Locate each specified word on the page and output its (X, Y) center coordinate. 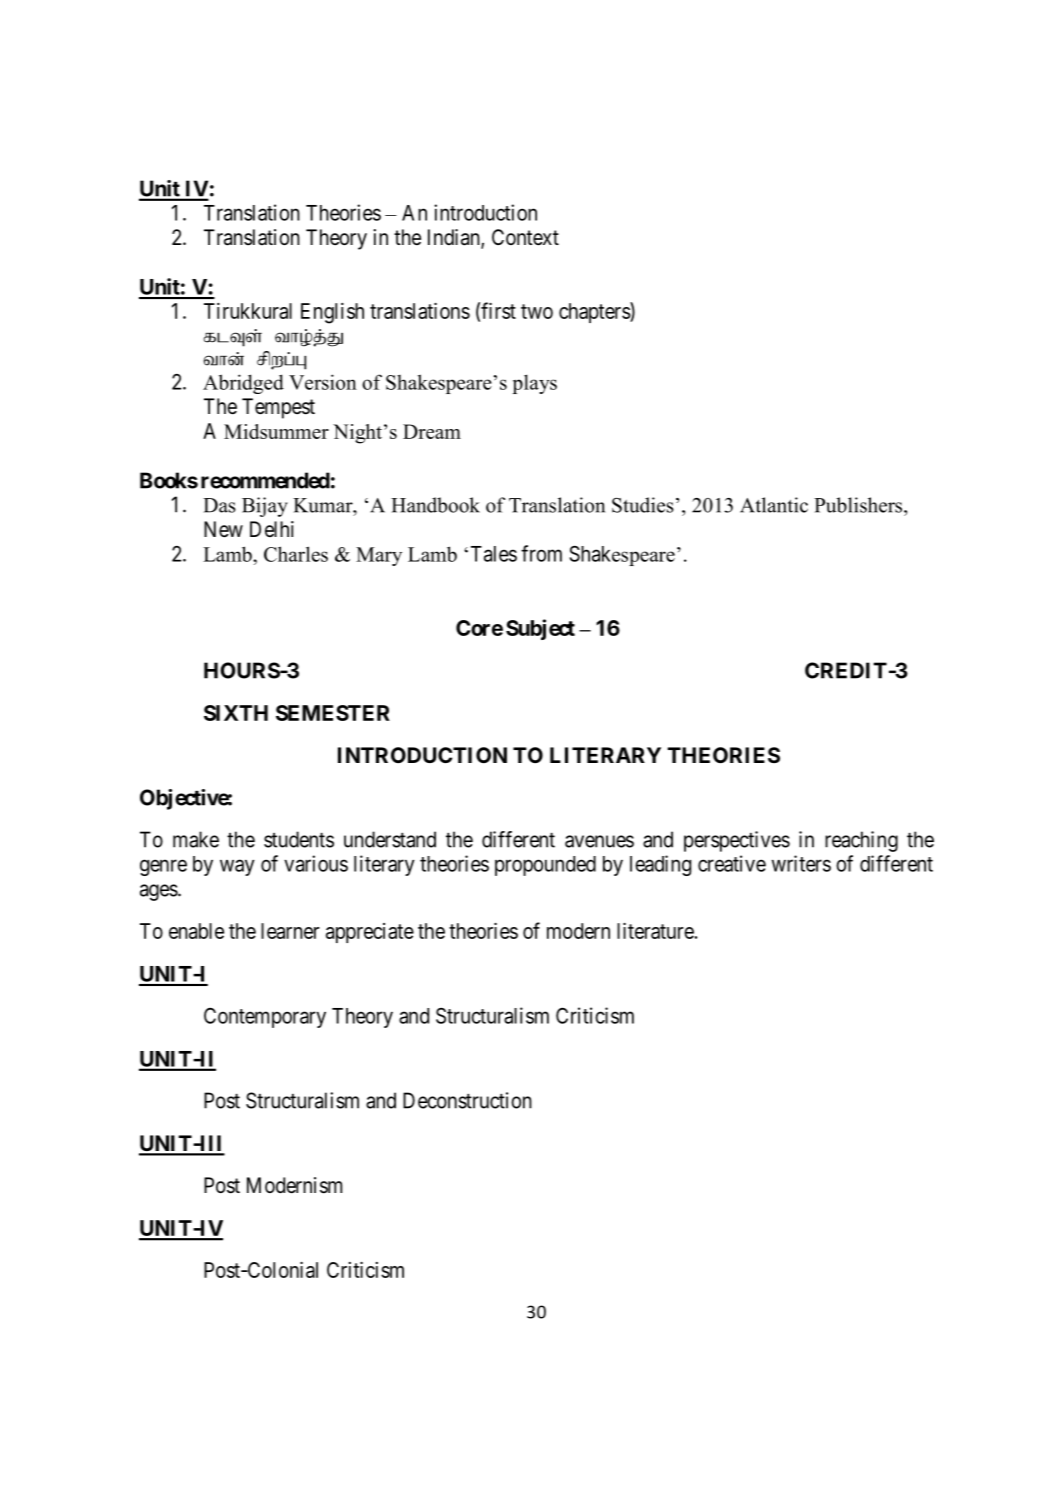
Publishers (859, 505)
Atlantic (774, 505)
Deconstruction (467, 1100)
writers (801, 863)
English (332, 313)
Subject (540, 629)
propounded (545, 866)
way (237, 867)
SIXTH (236, 713)
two (537, 311)
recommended (265, 480)
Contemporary (265, 1017)
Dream (432, 431)
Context (525, 237)
